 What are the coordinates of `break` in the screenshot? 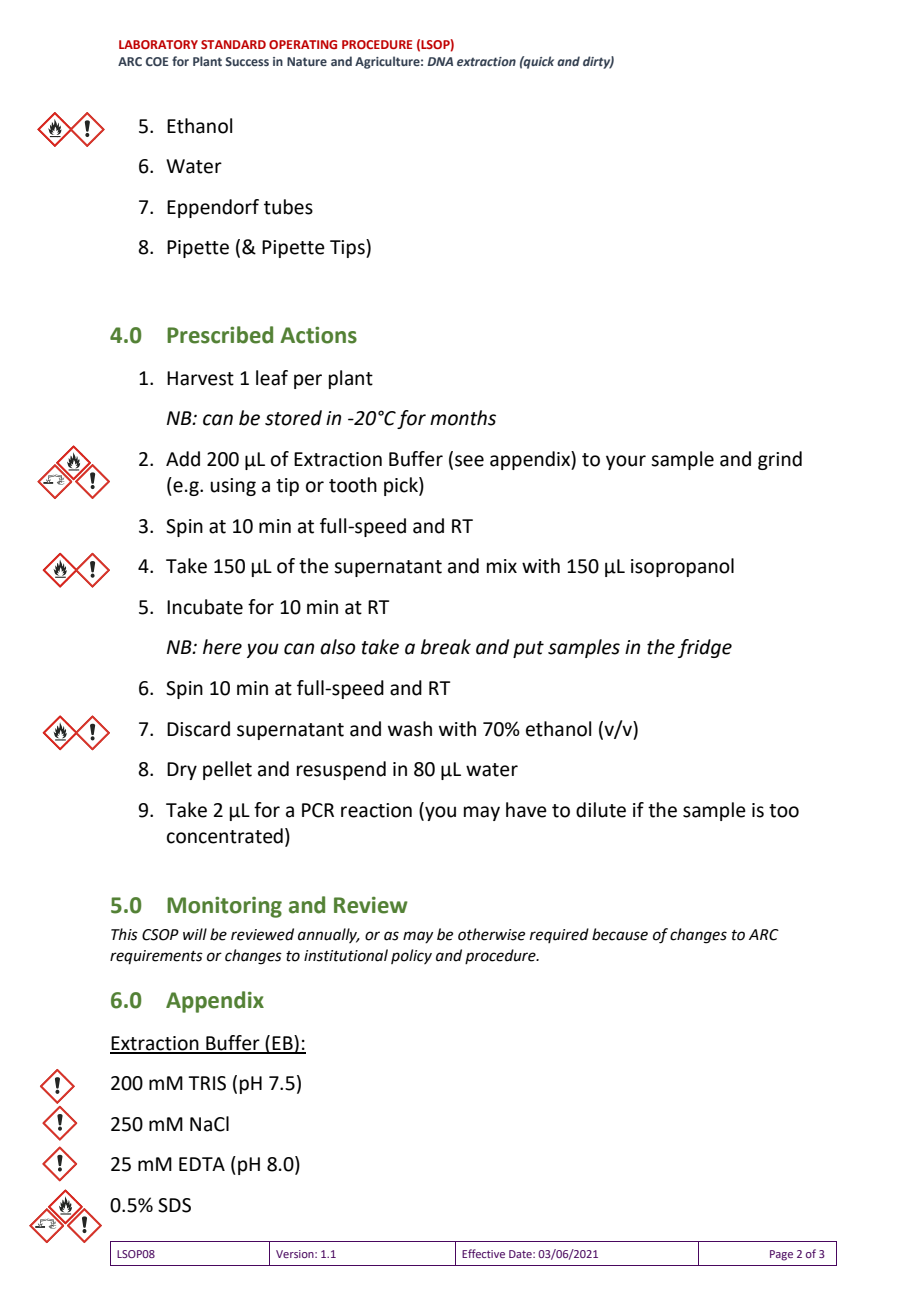 It's located at (446, 647).
